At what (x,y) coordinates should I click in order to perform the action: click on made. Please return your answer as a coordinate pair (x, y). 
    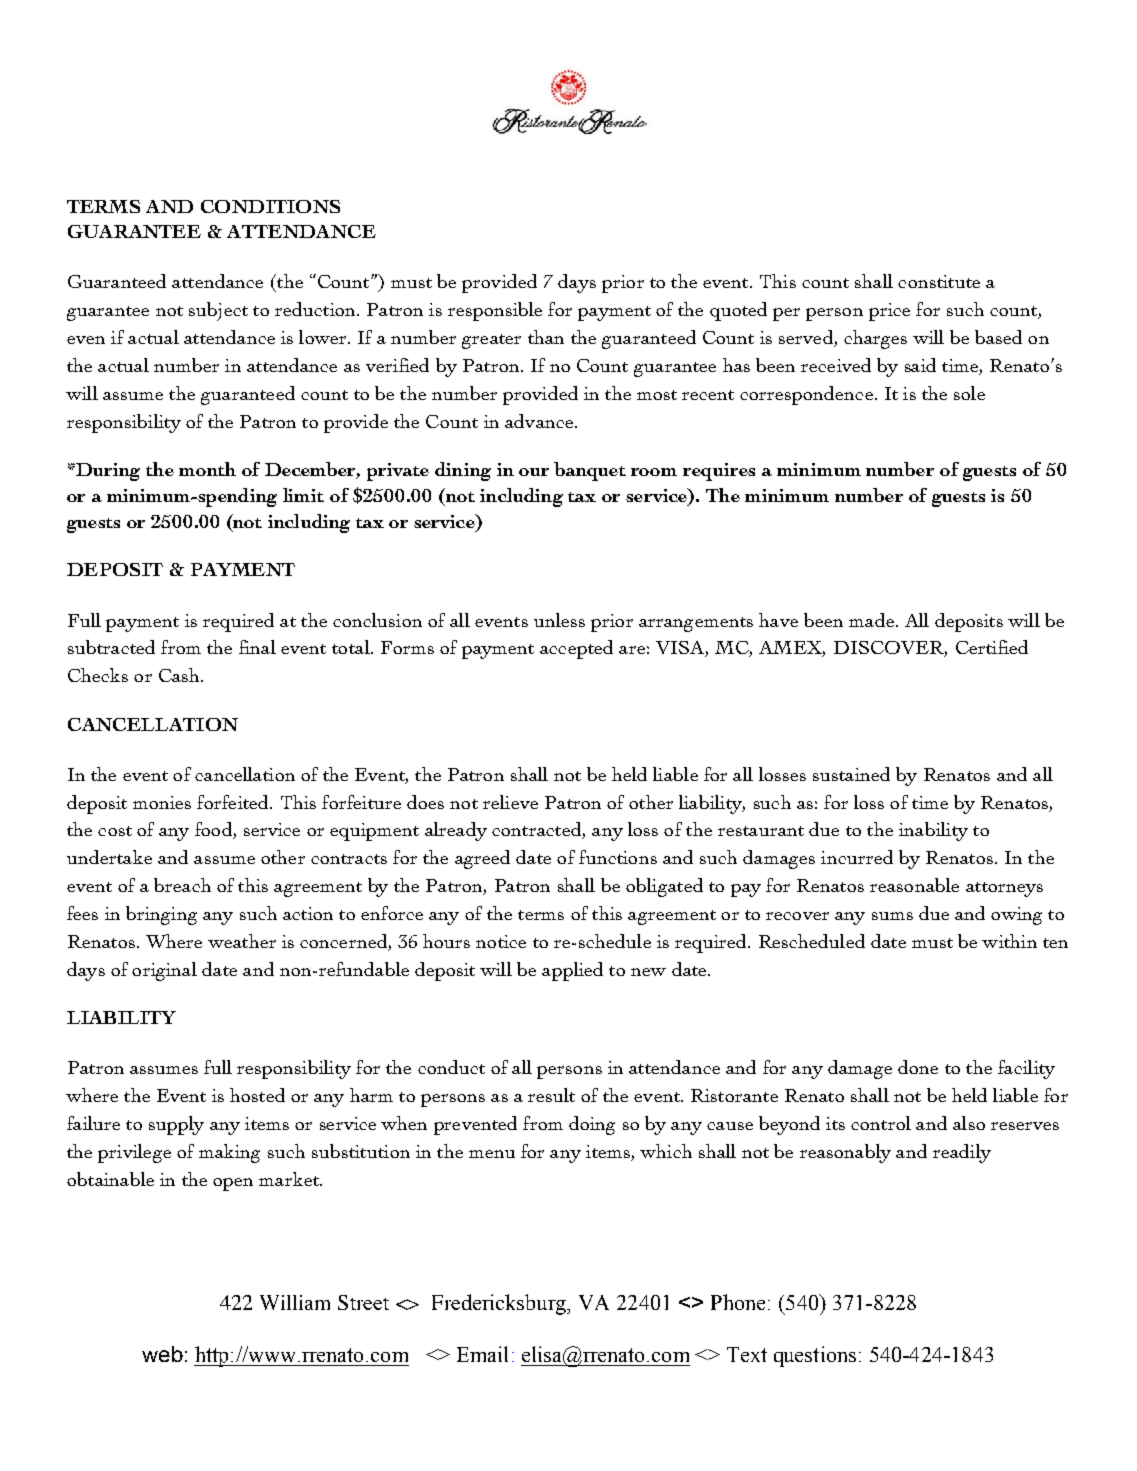
    Looking at the image, I should click on (871, 620).
